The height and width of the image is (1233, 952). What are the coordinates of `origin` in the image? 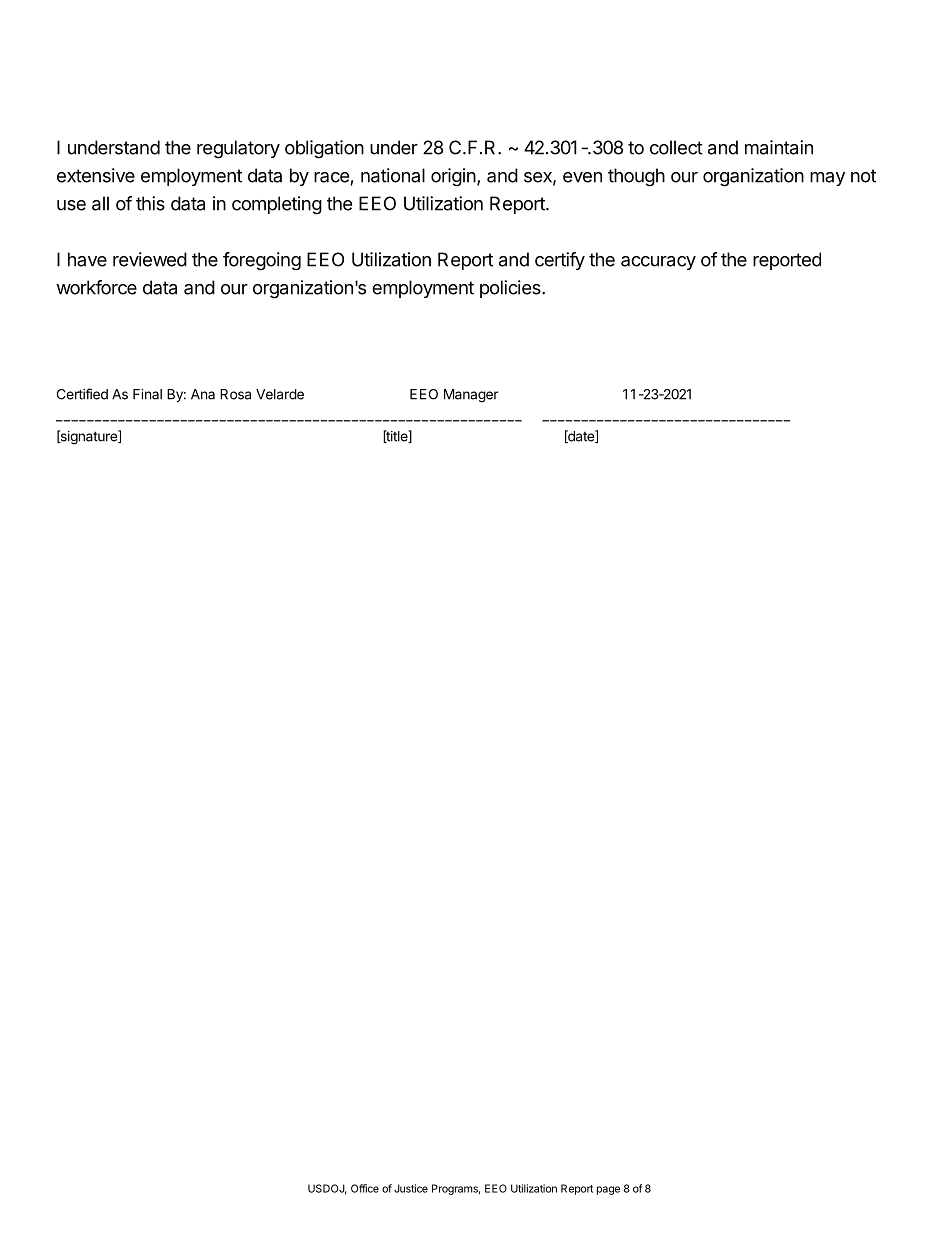 It's located at (453, 177).
